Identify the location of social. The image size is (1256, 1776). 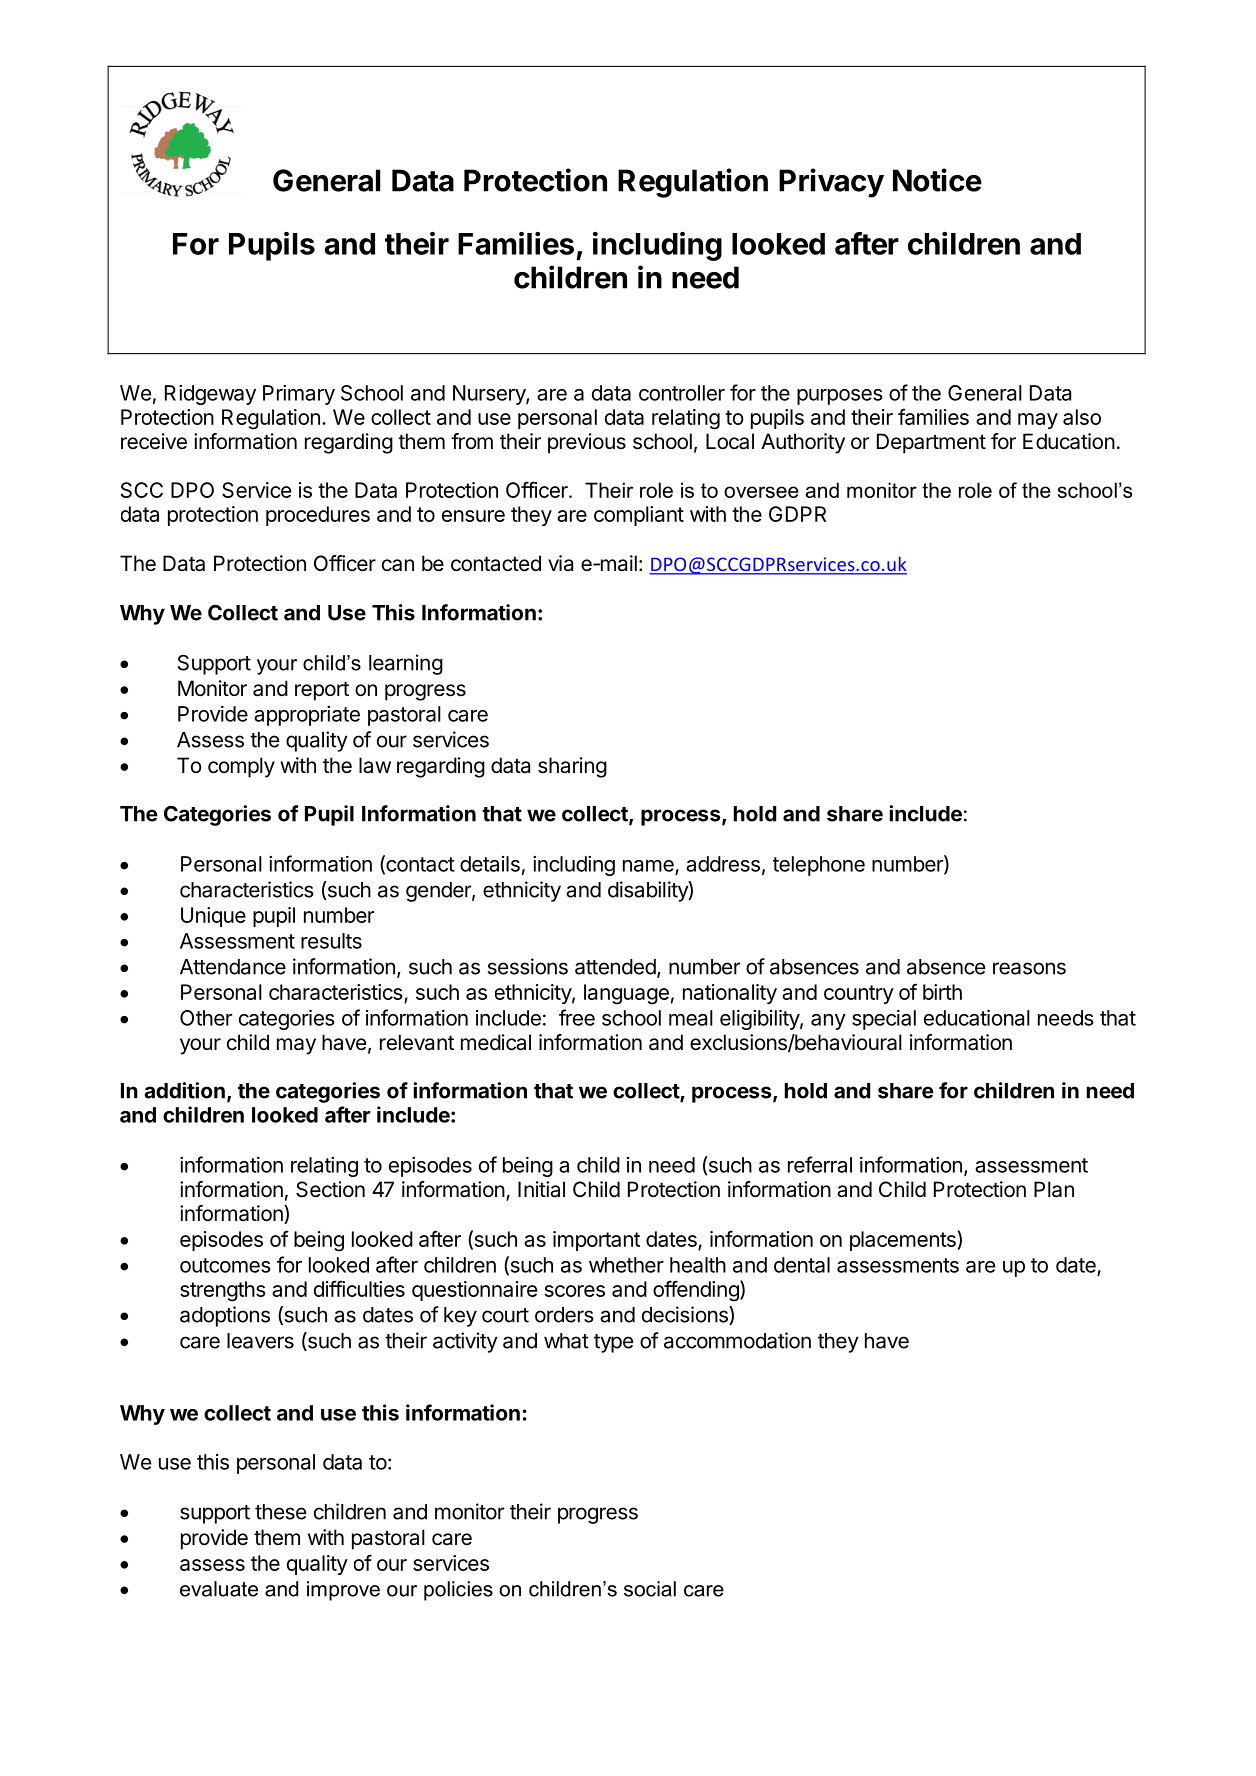
(650, 1589).
